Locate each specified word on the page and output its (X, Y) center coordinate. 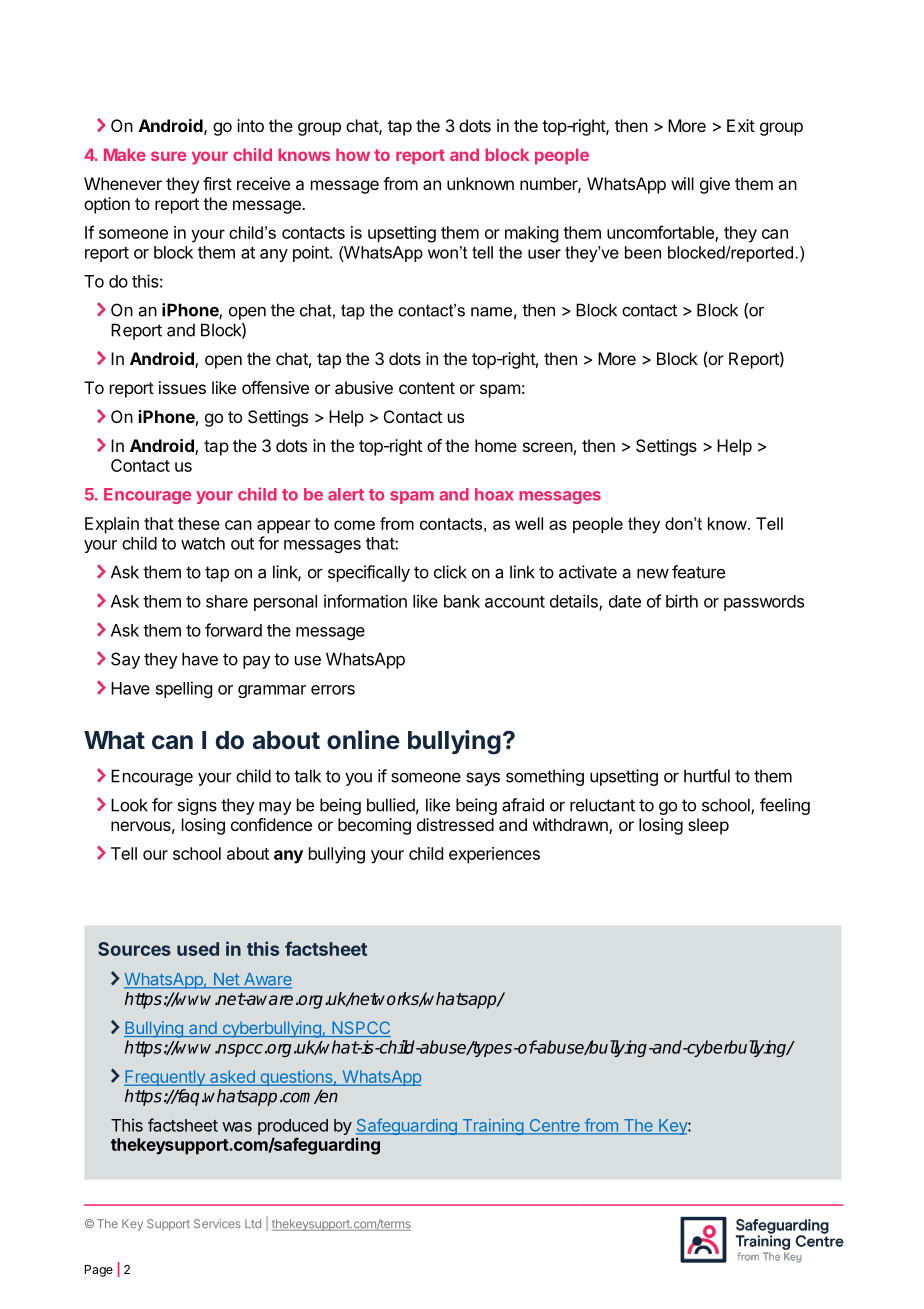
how (353, 154)
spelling (184, 689)
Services (217, 1223)
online (363, 740)
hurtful (707, 776)
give (715, 185)
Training (492, 1127)
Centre (554, 1126)
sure (168, 156)
